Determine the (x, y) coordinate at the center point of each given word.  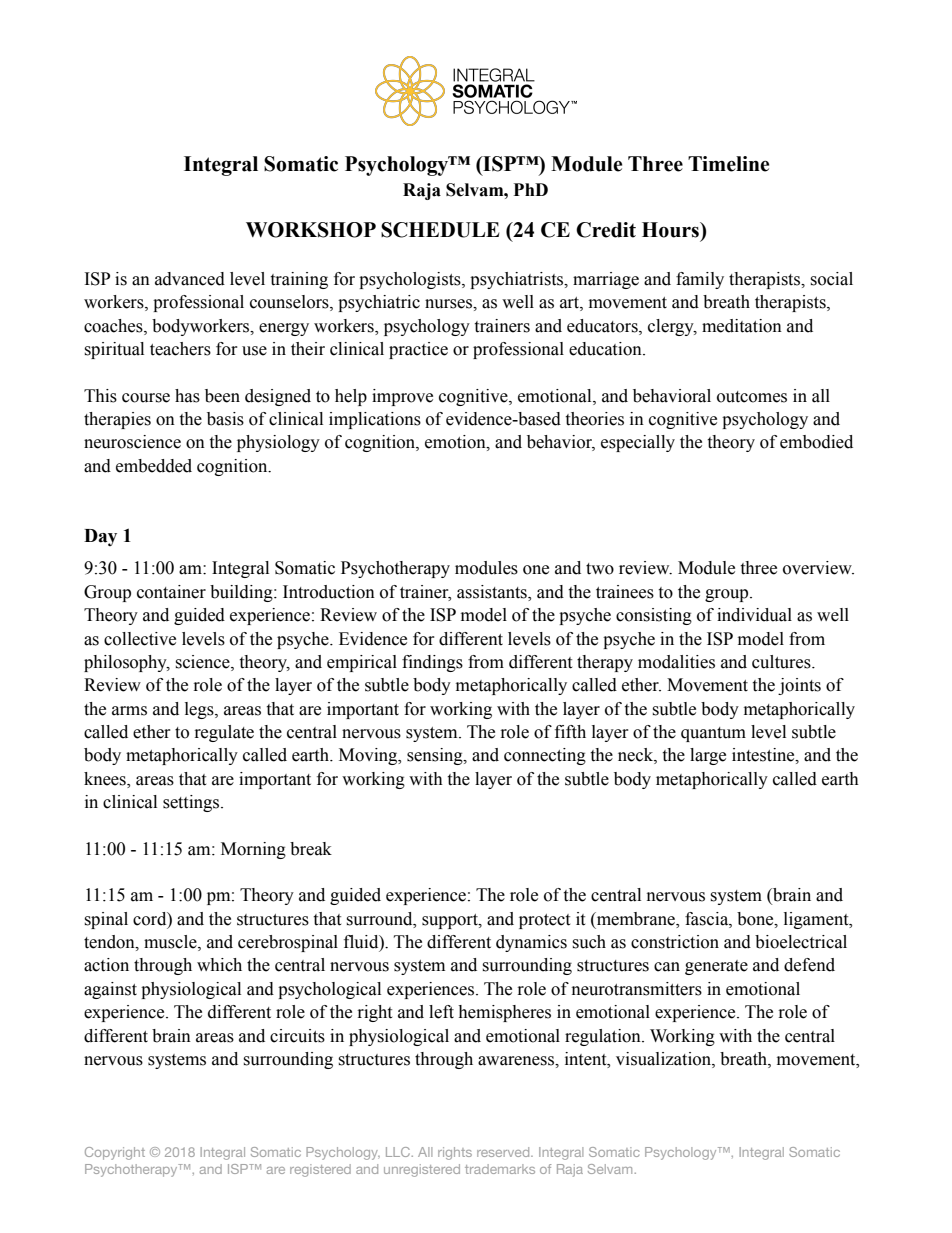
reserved (504, 1152)
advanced (190, 279)
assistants (493, 593)
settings (192, 803)
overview (818, 568)
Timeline (728, 164)
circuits (297, 1036)
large (708, 756)
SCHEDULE (440, 230)
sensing (436, 756)
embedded (154, 466)
